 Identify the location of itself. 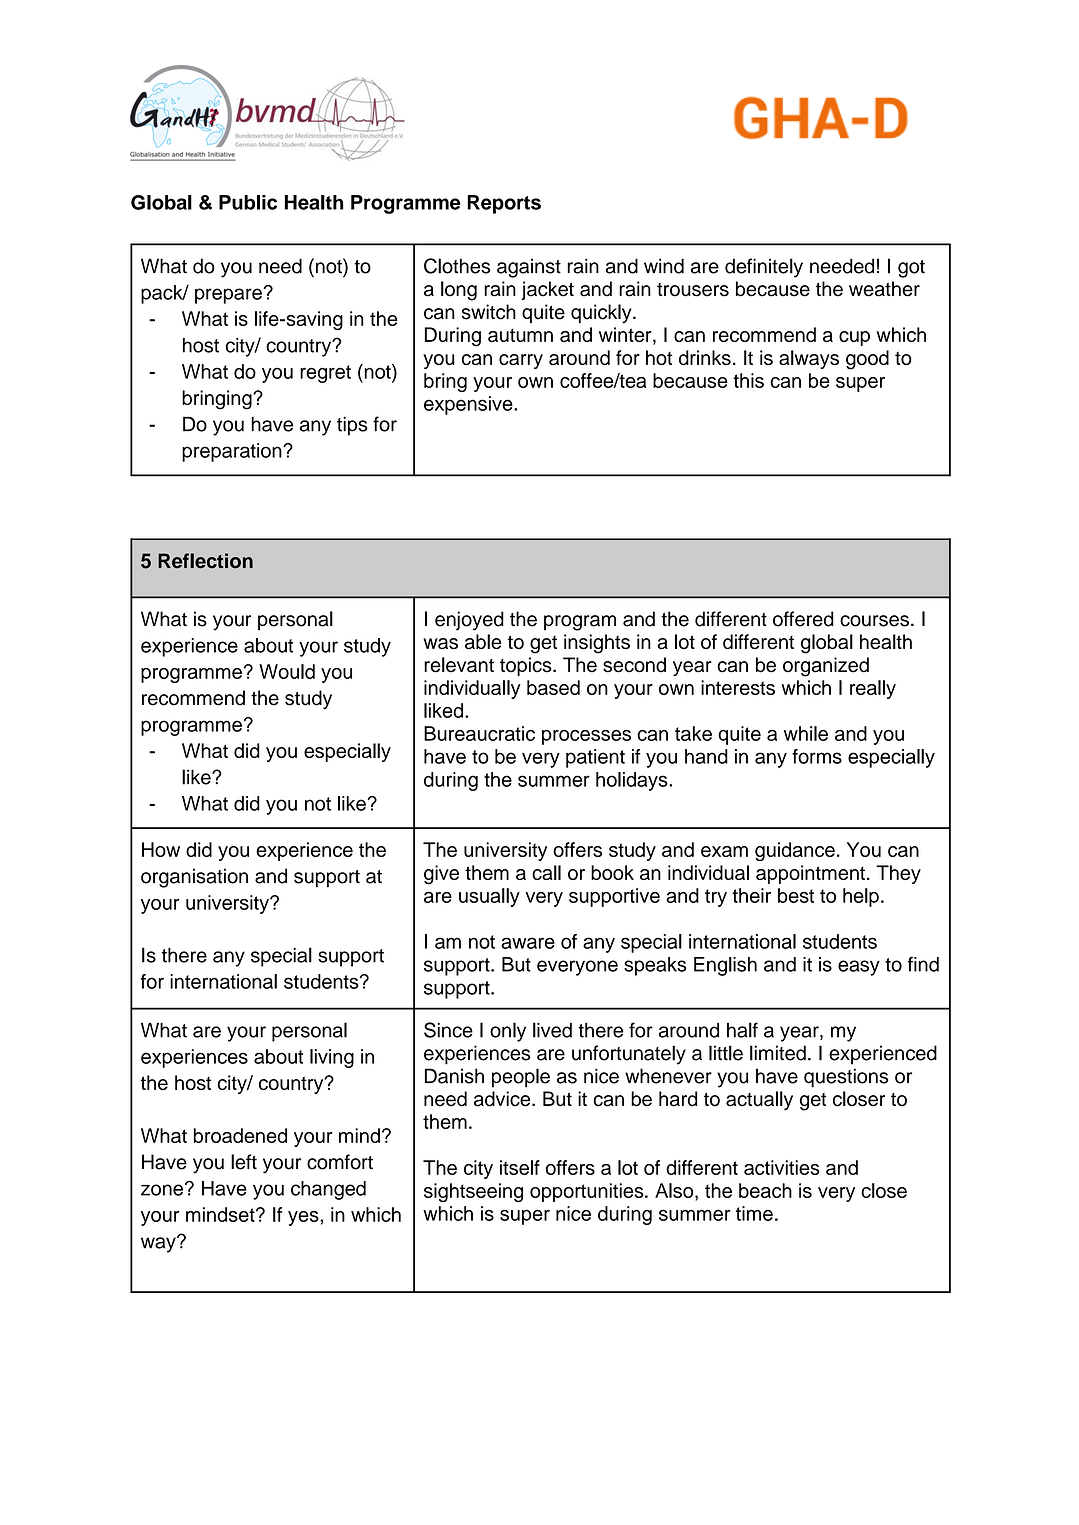
(520, 1167).
